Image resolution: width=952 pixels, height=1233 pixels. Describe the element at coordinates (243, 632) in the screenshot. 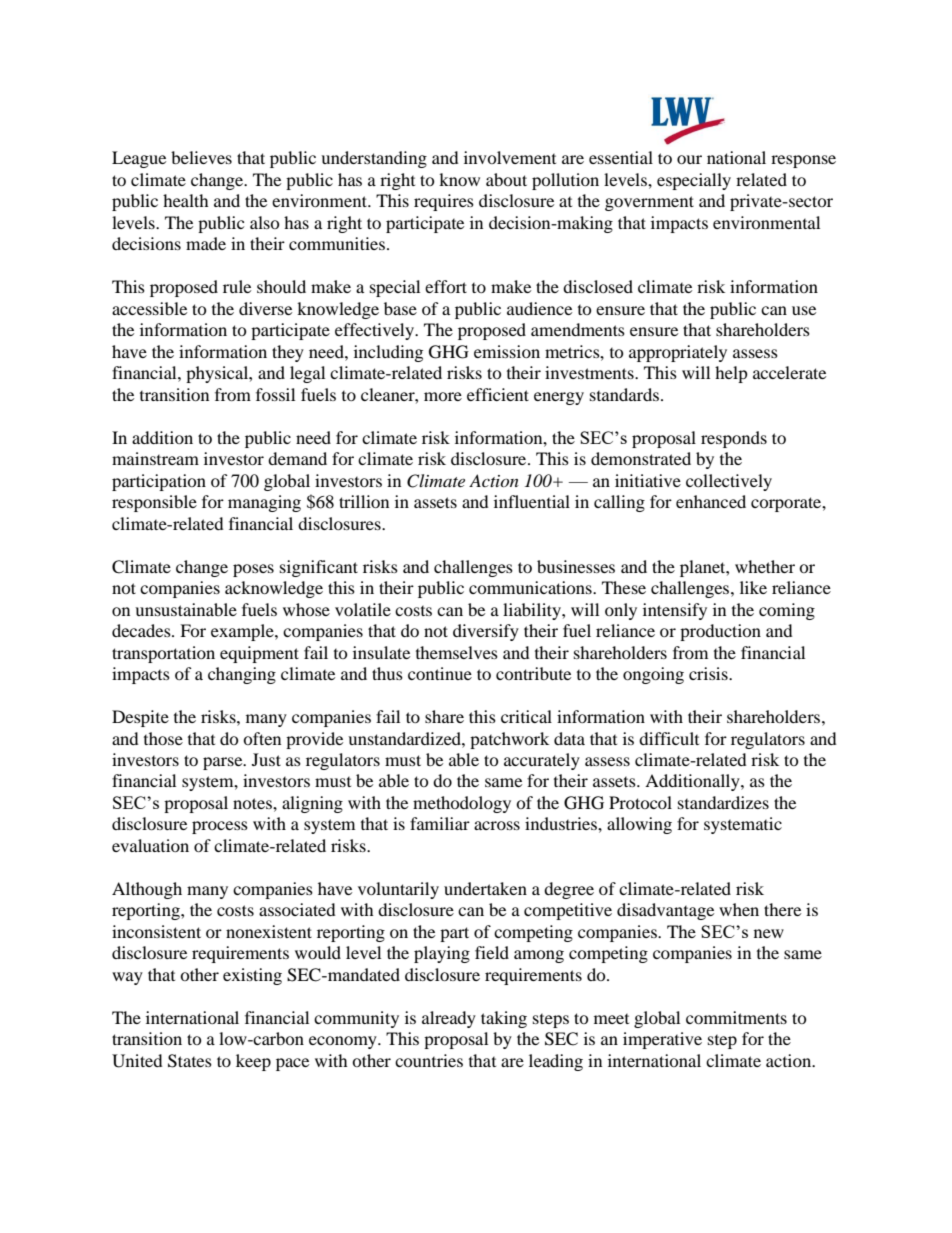

I see `example` at that location.
